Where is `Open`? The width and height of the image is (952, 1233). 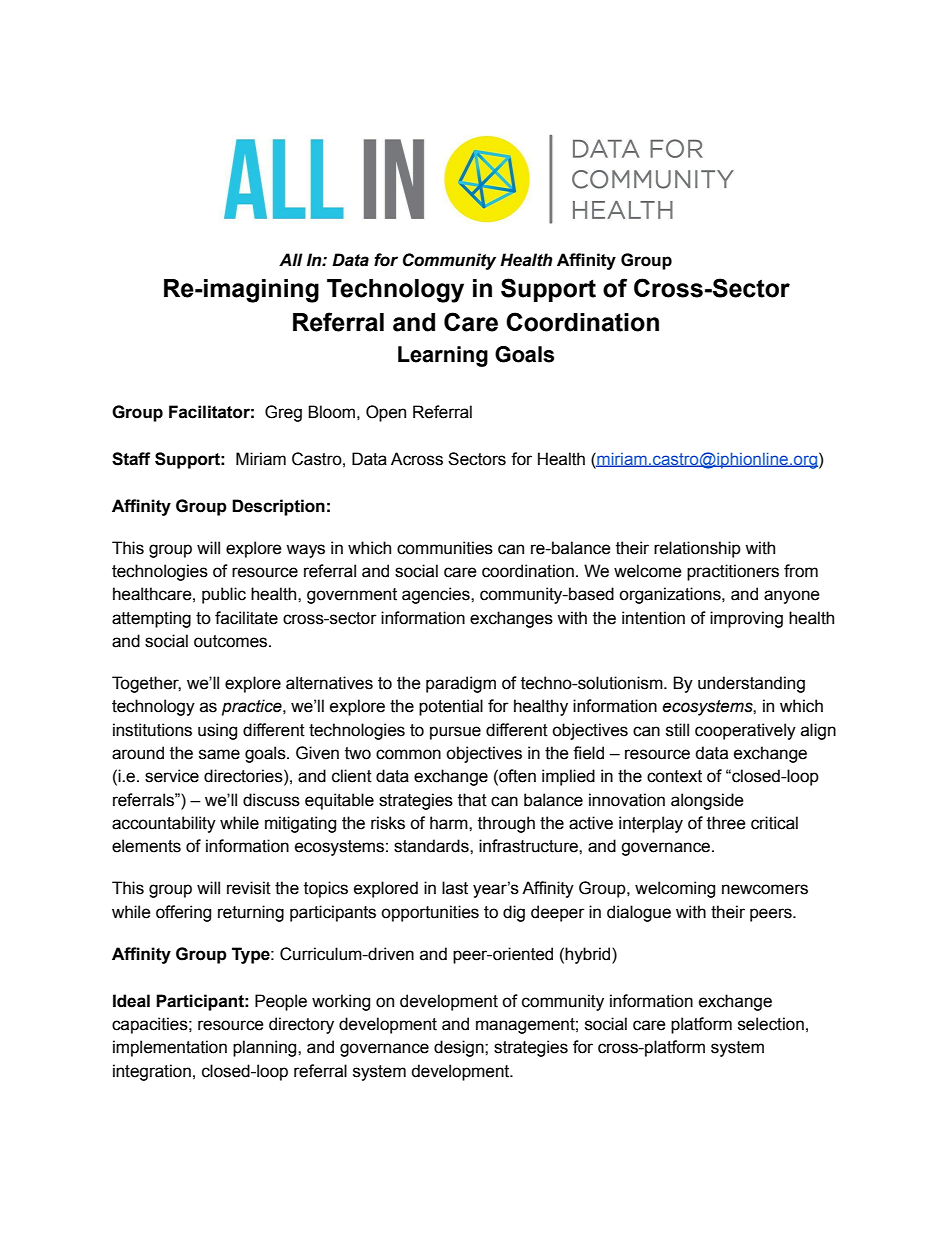 Open is located at coordinates (386, 413).
